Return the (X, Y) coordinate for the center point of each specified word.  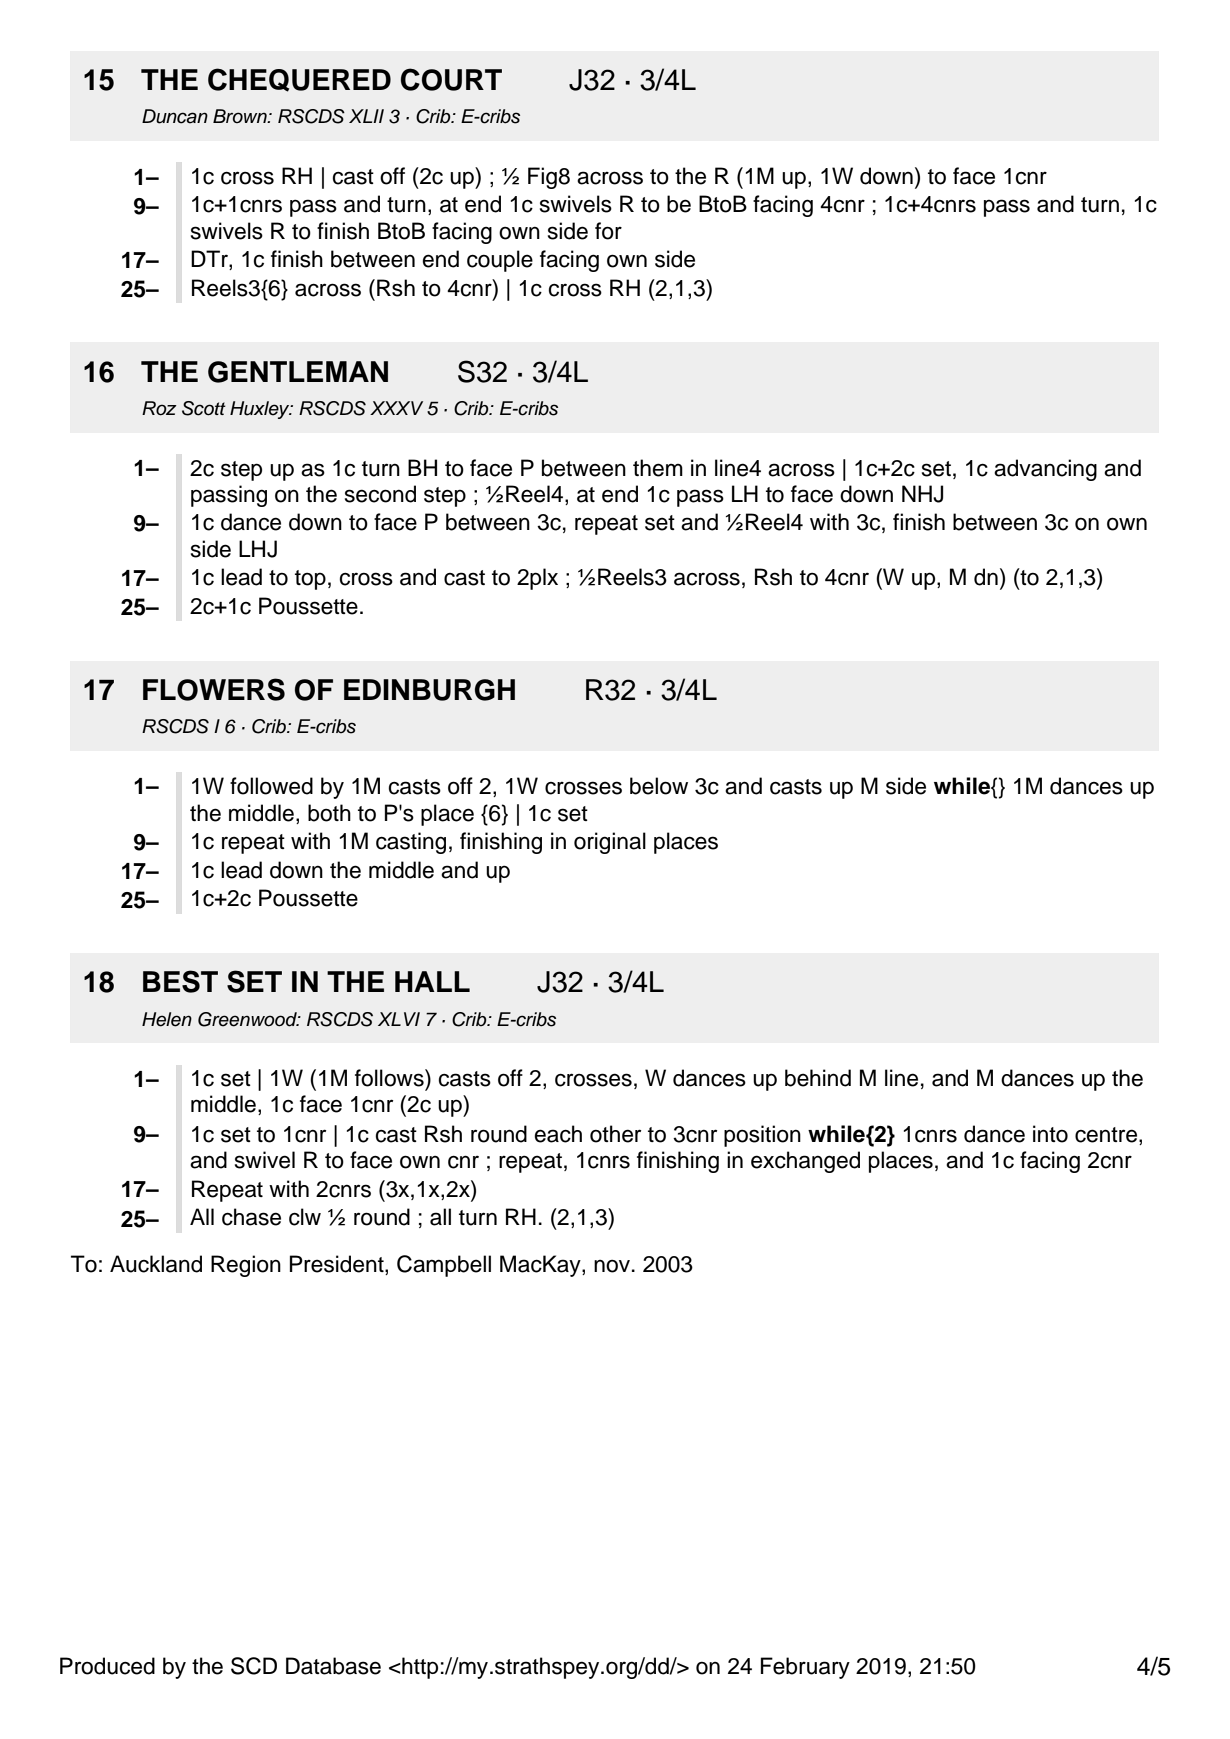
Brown (241, 116)
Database (333, 1666)
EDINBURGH (429, 690)
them (658, 468)
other (615, 1134)
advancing (1045, 470)
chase (251, 1217)
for (608, 231)
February (805, 1668)
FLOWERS (214, 689)
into (1050, 1134)
